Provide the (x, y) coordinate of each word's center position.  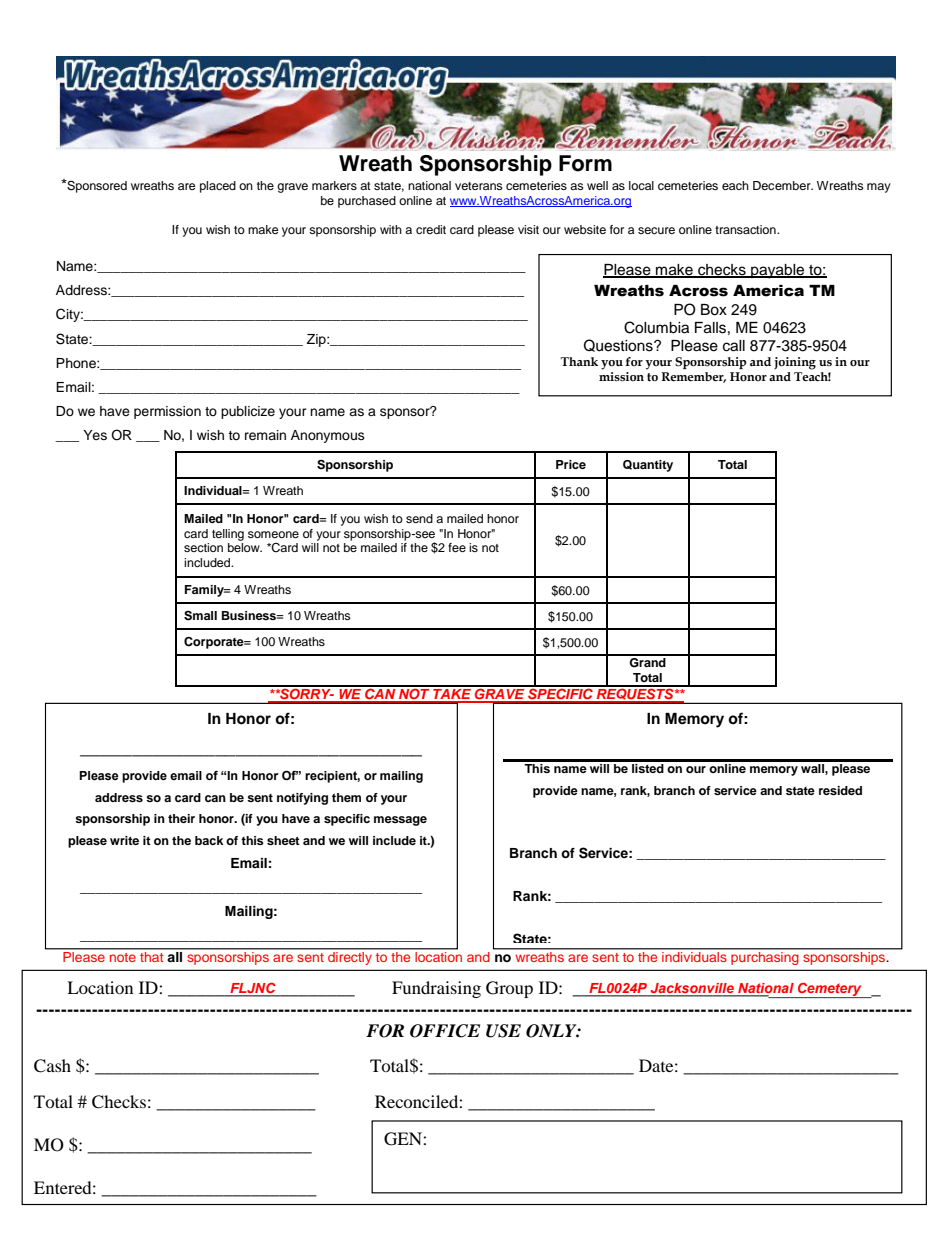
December (783, 185)
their (181, 818)
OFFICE (445, 1031)
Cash (52, 1066)
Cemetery (830, 990)
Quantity (648, 466)
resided (840, 790)
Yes (95, 435)
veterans (479, 186)
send (419, 518)
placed (218, 187)
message (400, 821)
